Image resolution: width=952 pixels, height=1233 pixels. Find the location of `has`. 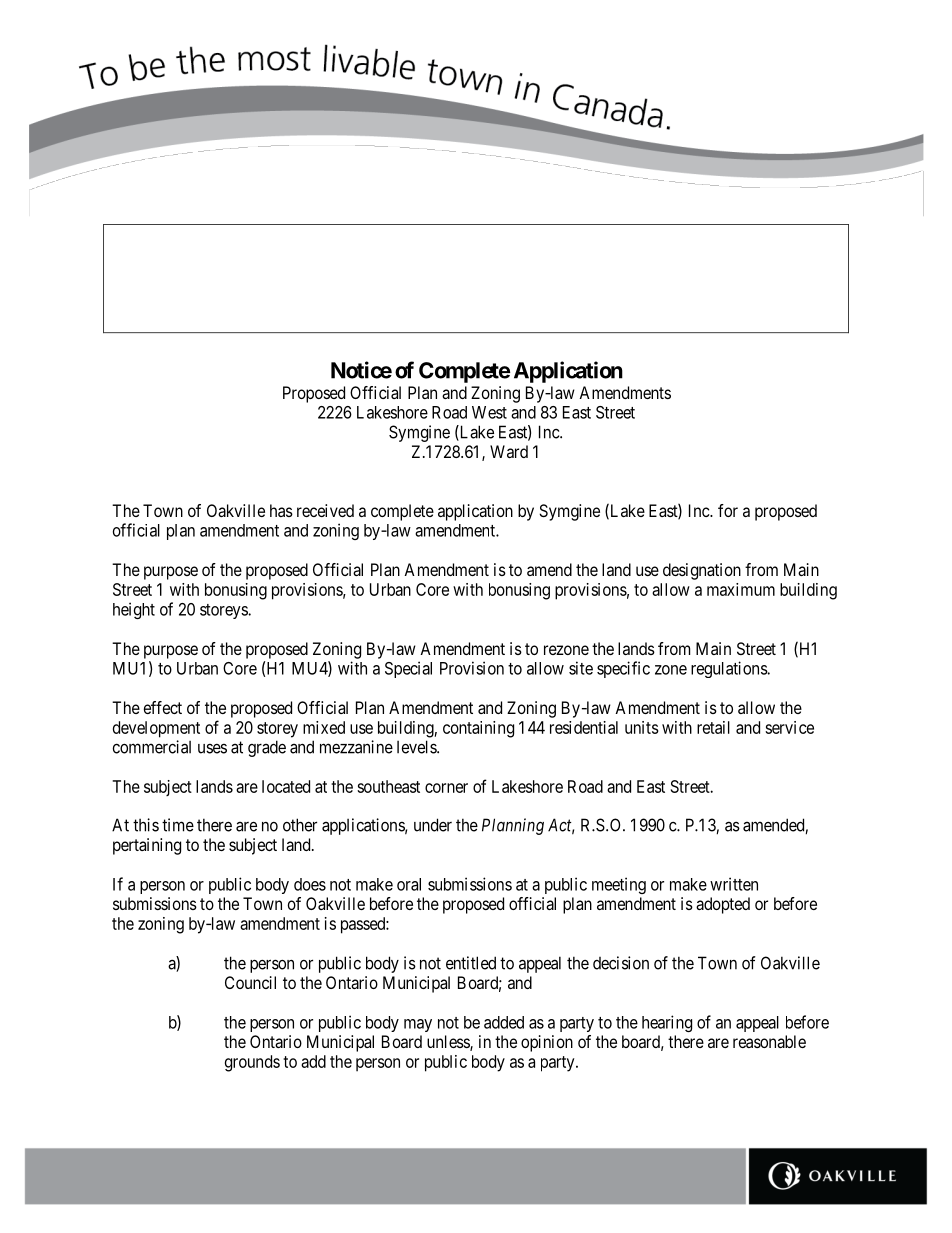

has is located at coordinates (281, 510).
